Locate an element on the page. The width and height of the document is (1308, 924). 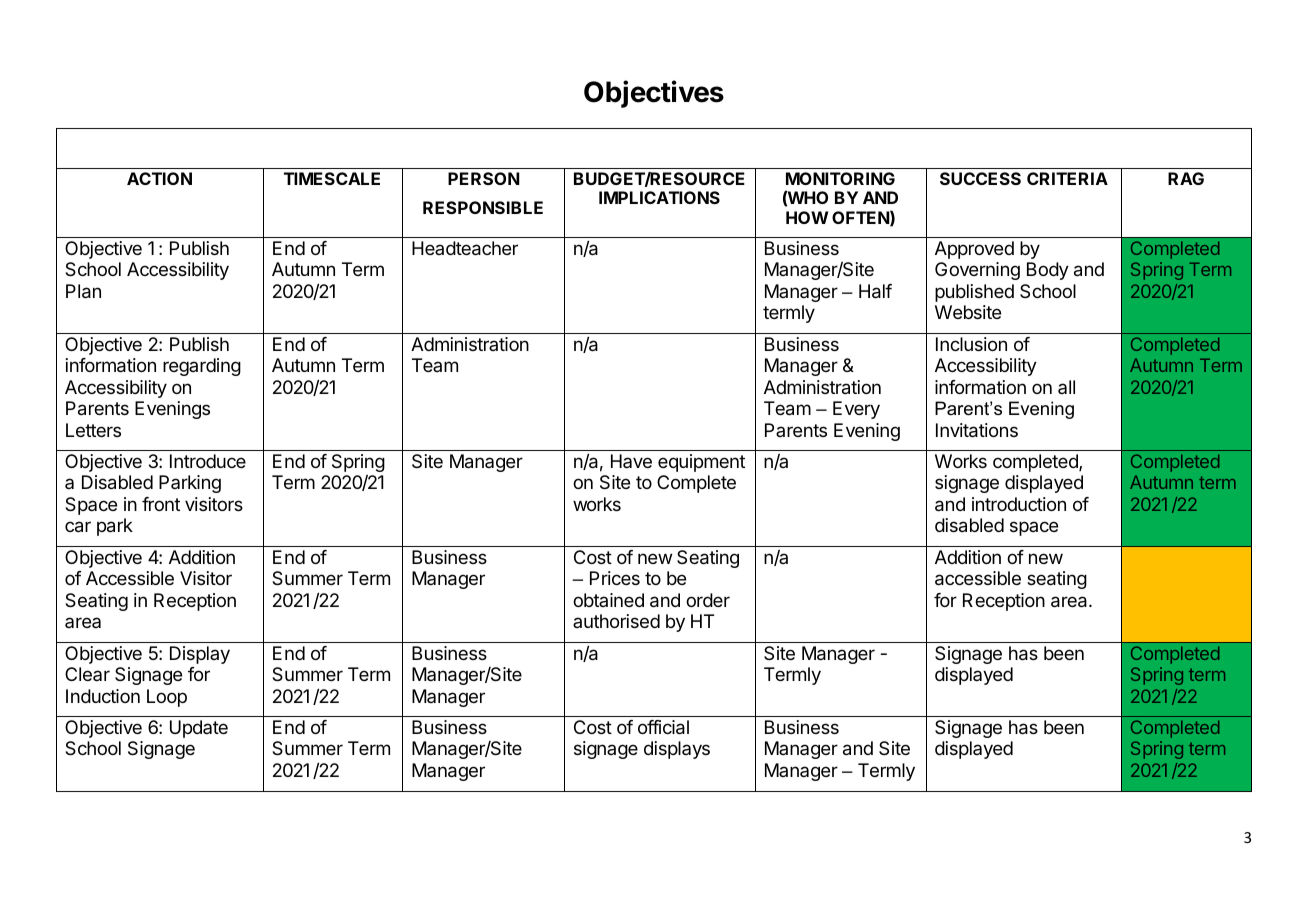
Invitations is located at coordinates (977, 430).
